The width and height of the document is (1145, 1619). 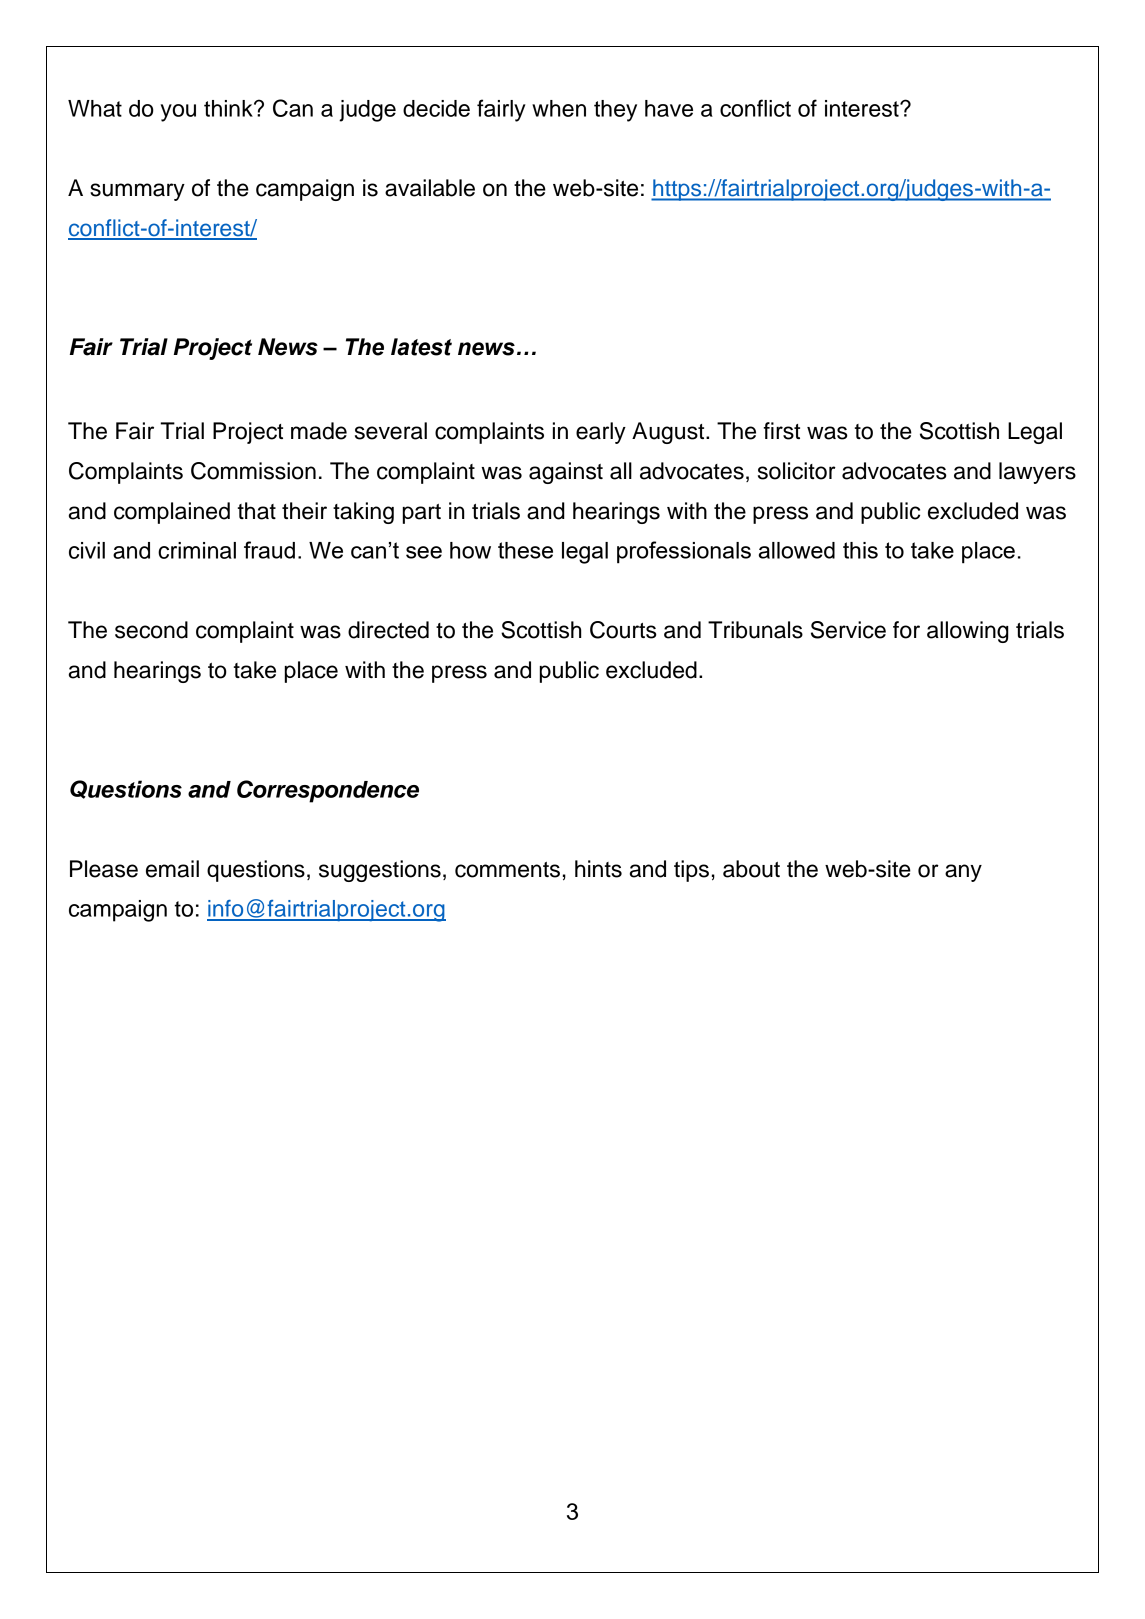 I want to click on when, so click(x=559, y=108).
